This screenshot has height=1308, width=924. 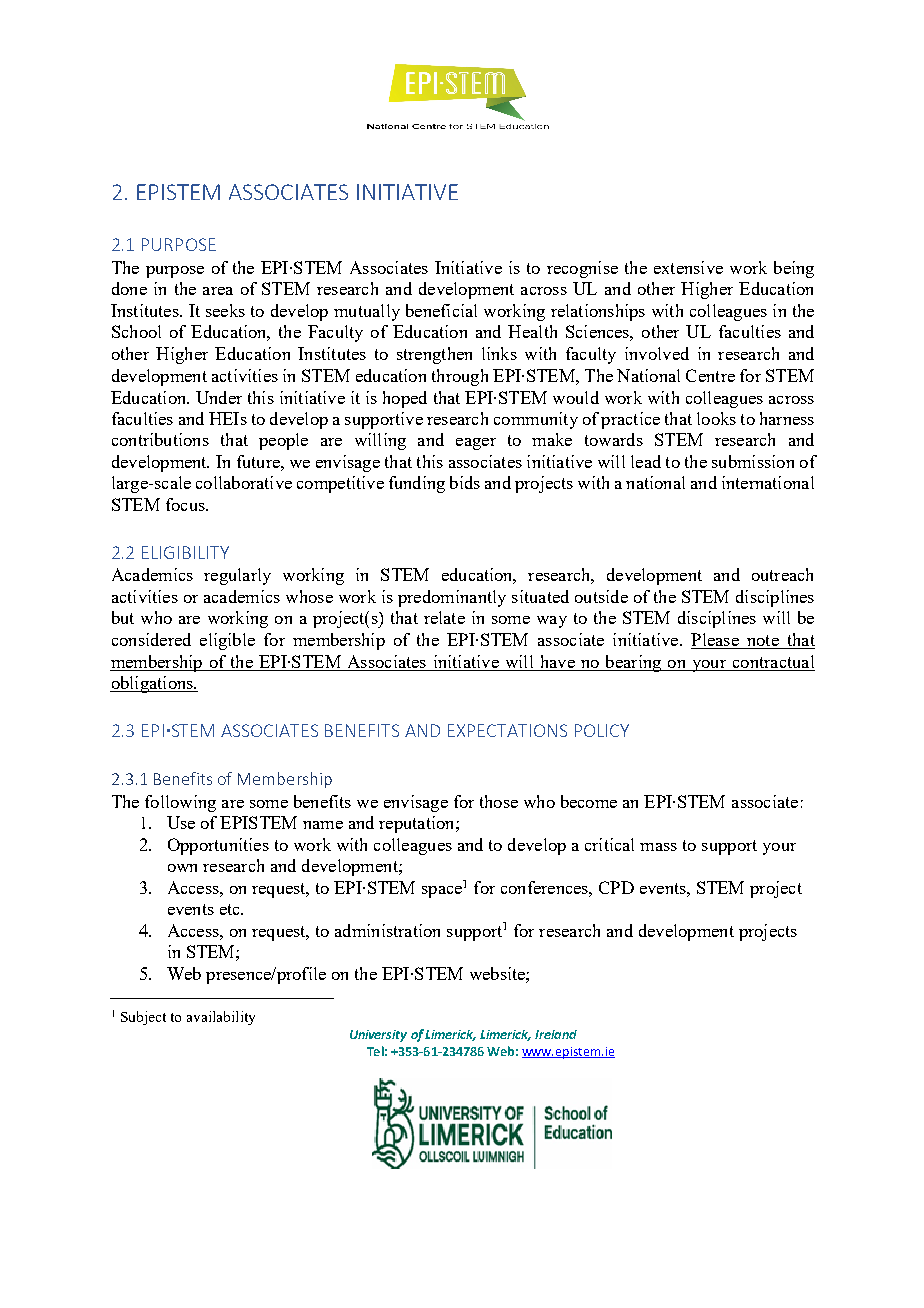 I want to click on relate, so click(x=444, y=617).
